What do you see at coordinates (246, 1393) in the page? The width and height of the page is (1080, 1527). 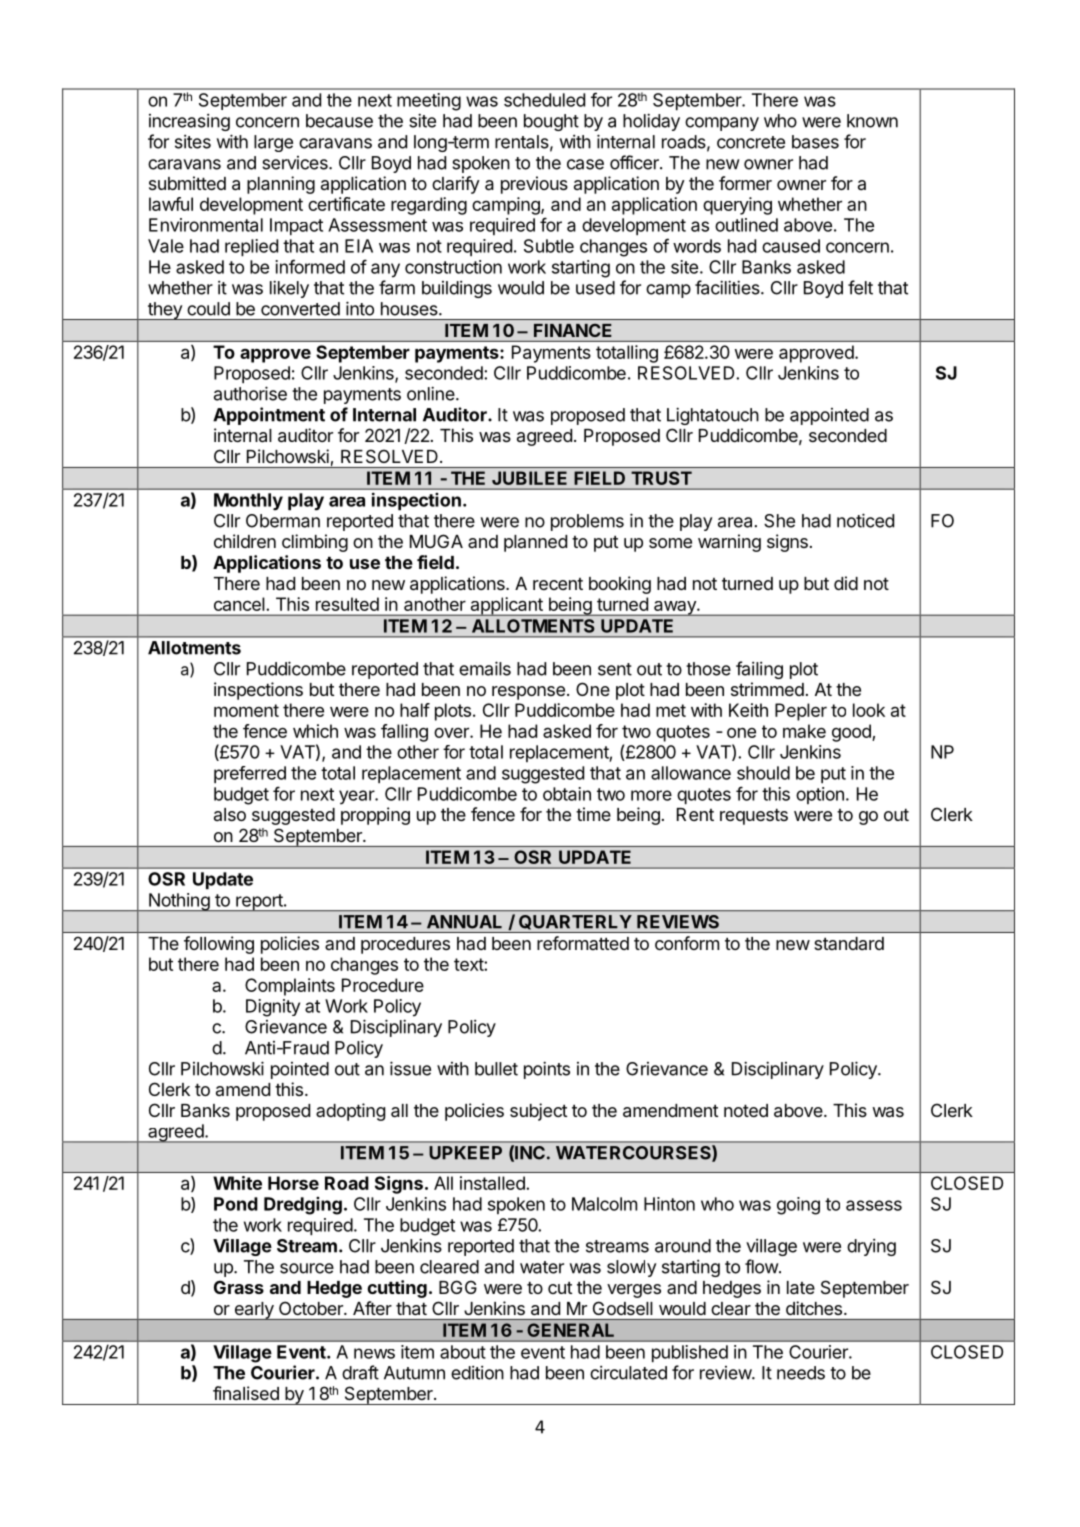 I see `finalised` at bounding box center [246, 1393].
